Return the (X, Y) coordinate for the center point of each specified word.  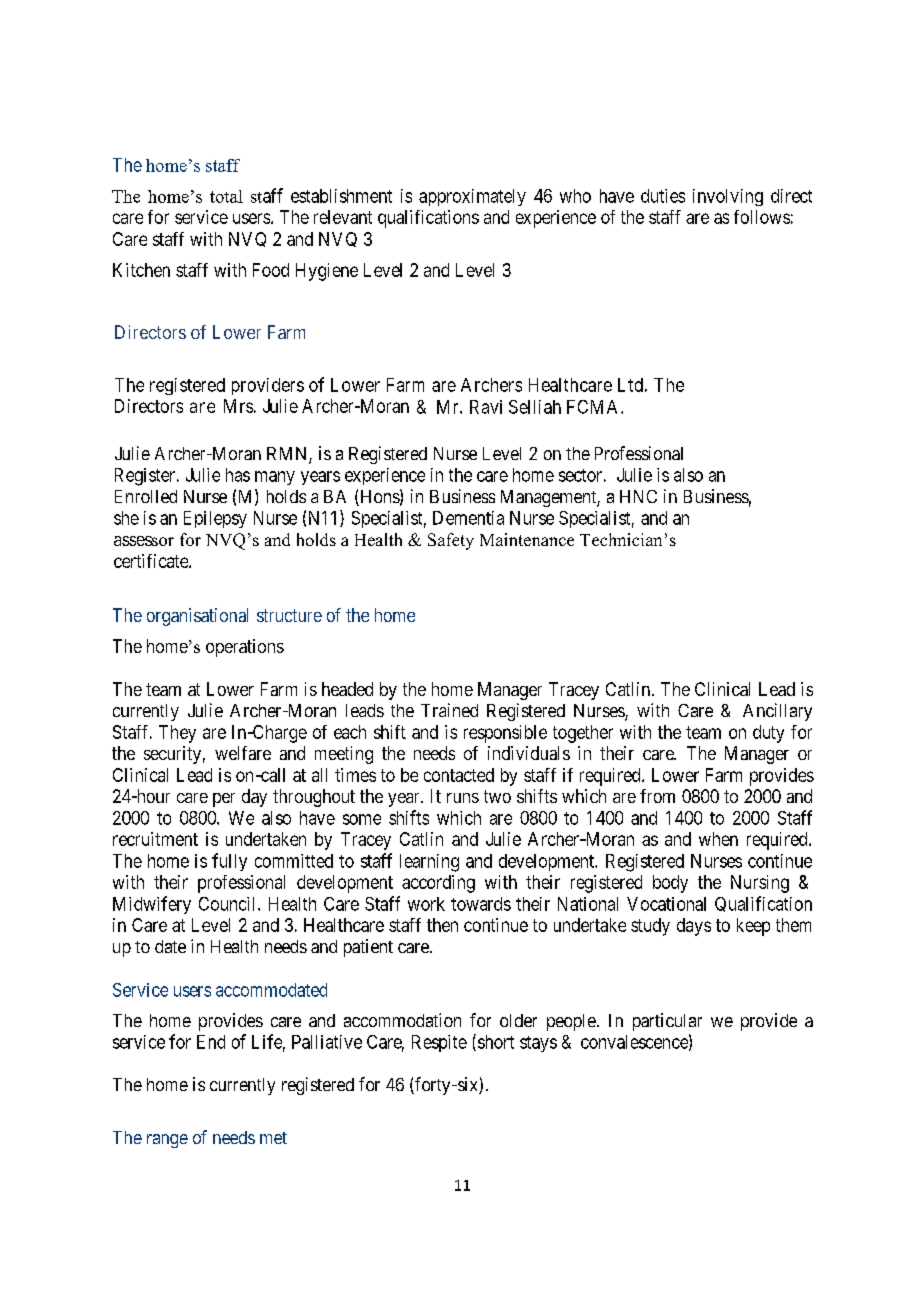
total (226, 196)
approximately (472, 197)
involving (728, 197)
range (167, 1141)
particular (667, 1022)
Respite (439, 1043)
